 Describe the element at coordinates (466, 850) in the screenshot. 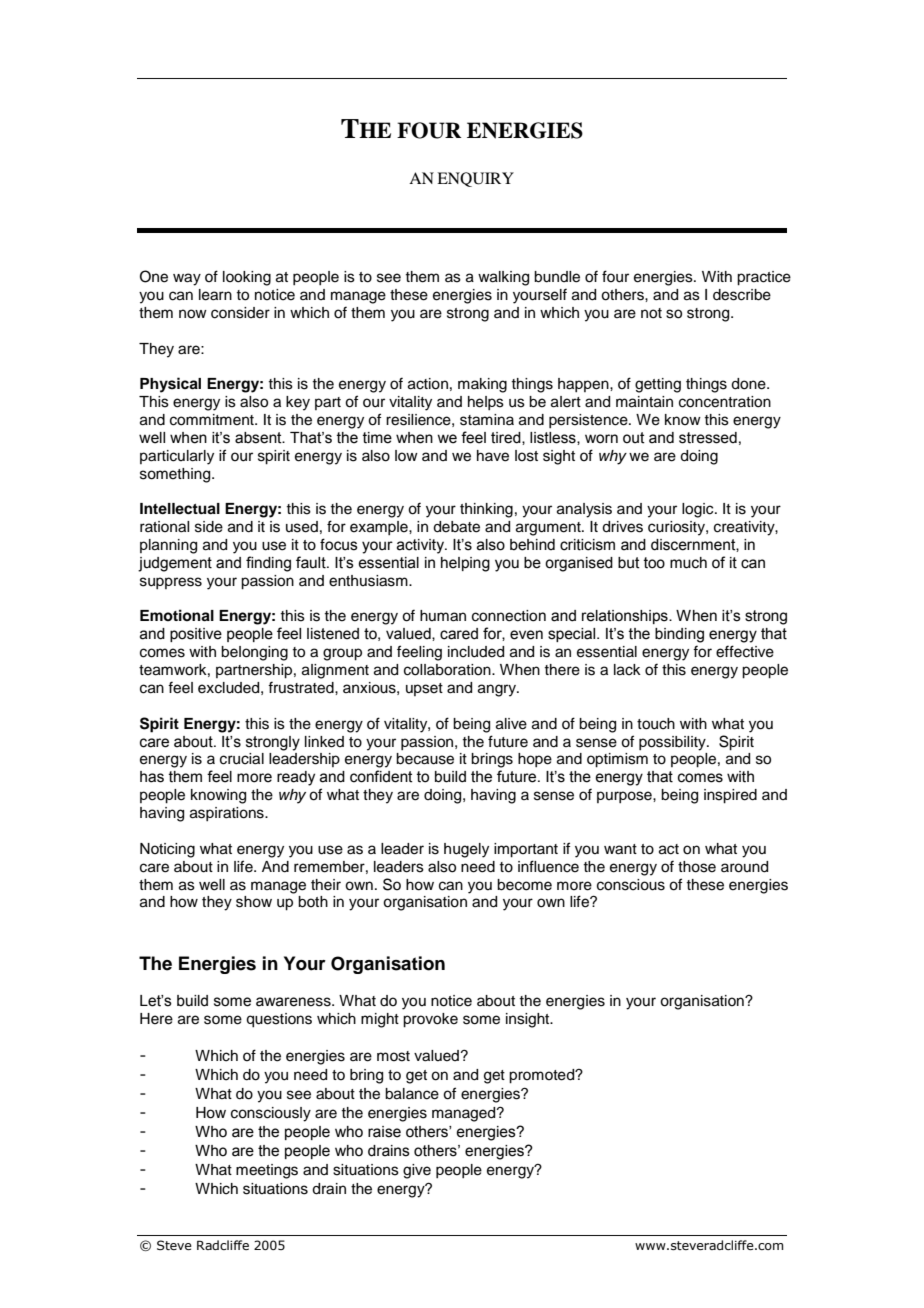

I see `hugely` at that location.
